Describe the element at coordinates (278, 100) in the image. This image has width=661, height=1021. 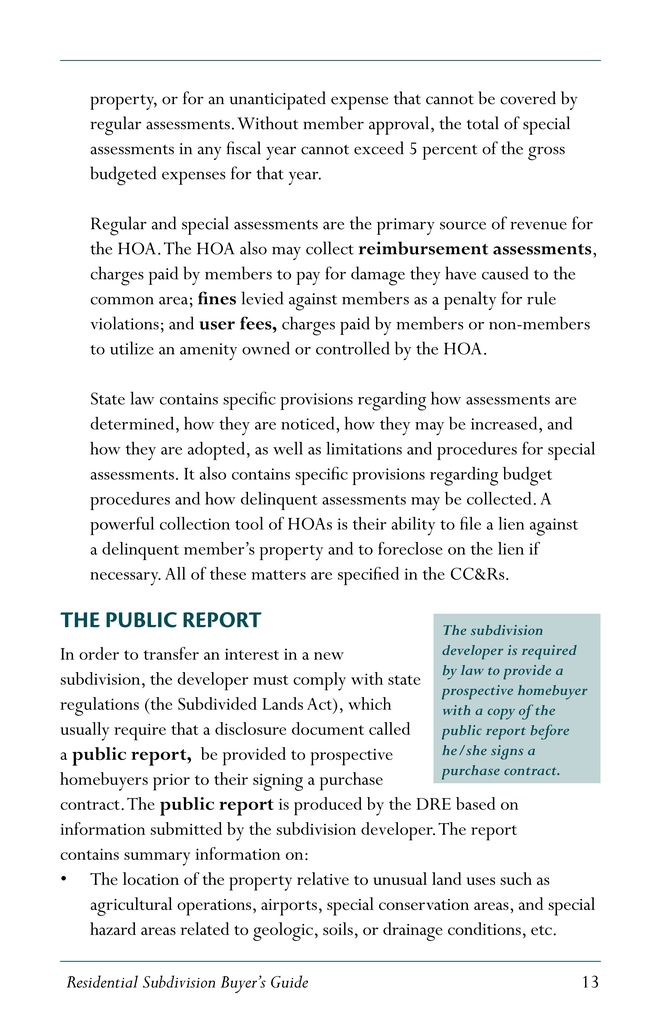
I see `unanticipated` at that location.
